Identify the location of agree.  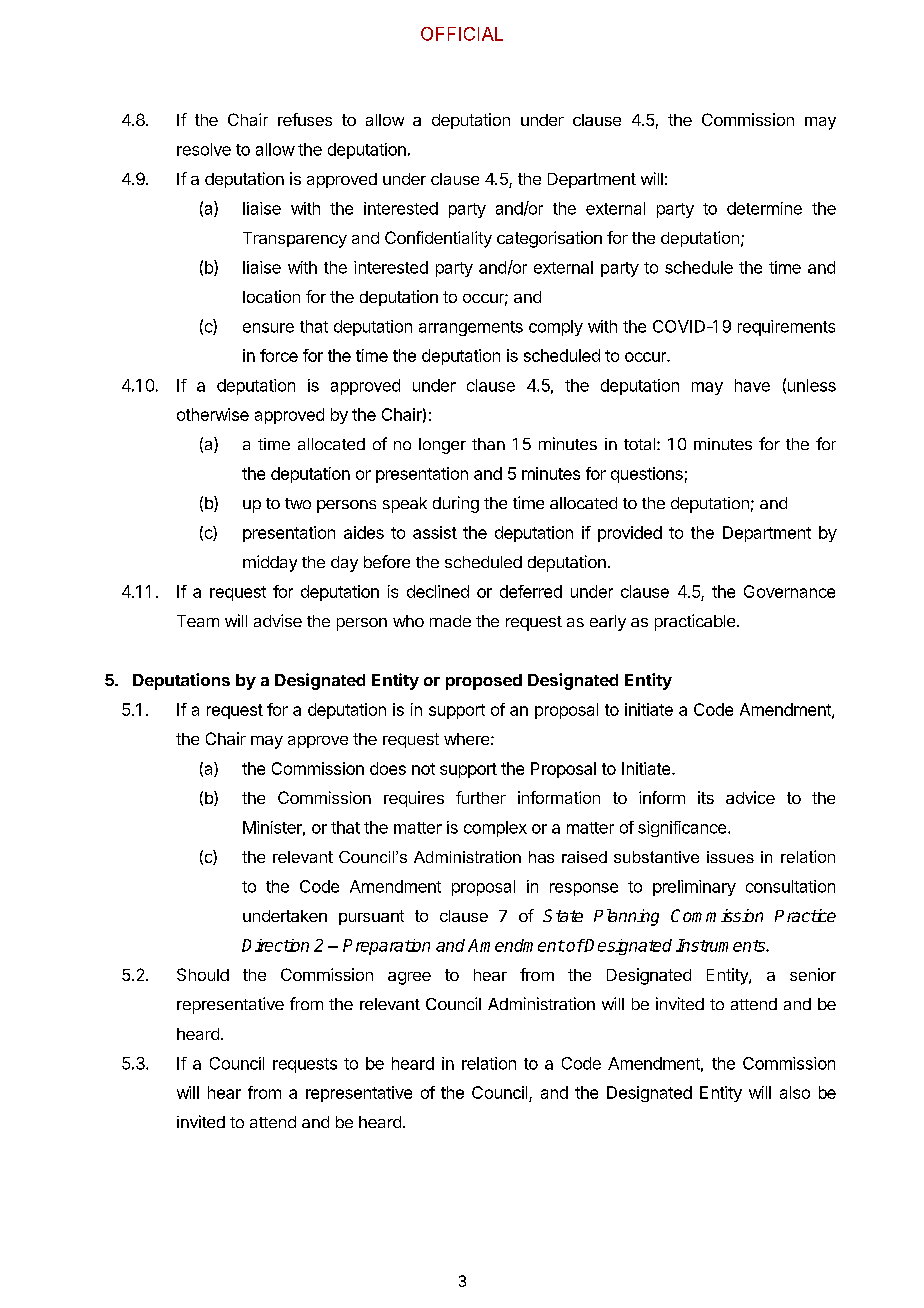
(409, 978).
